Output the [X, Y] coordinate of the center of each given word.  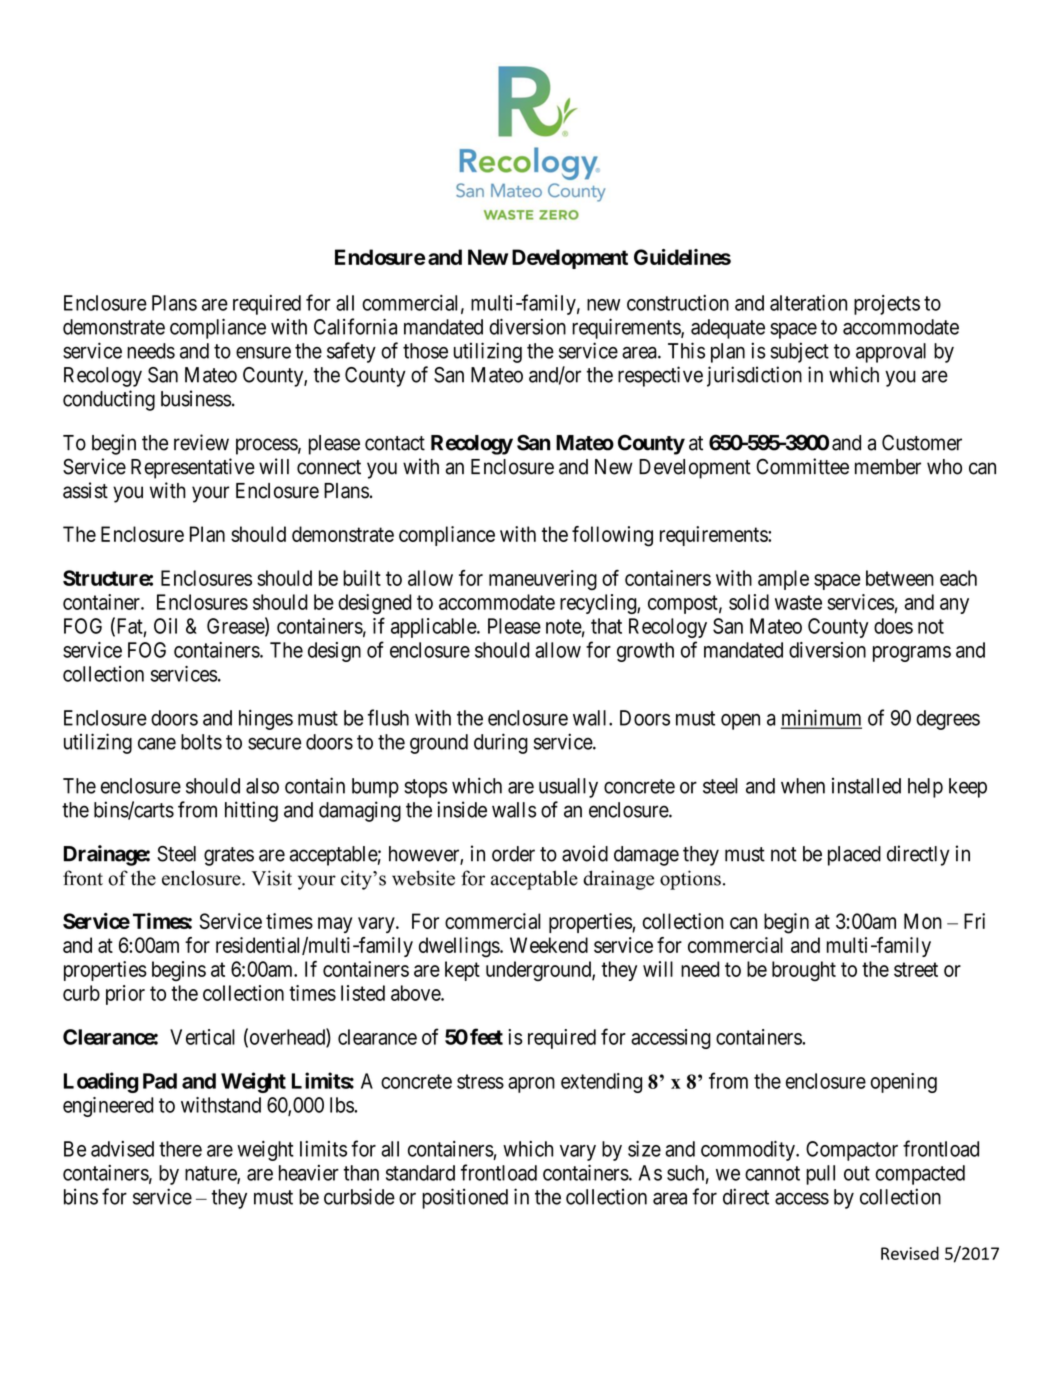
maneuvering [543, 580]
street [916, 969]
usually [568, 788]
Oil [165, 626]
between [900, 578]
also [262, 786]
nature [211, 1174]
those [425, 351]
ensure [263, 352]
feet [486, 1036]
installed [866, 786]
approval [891, 353]
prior [125, 995]
